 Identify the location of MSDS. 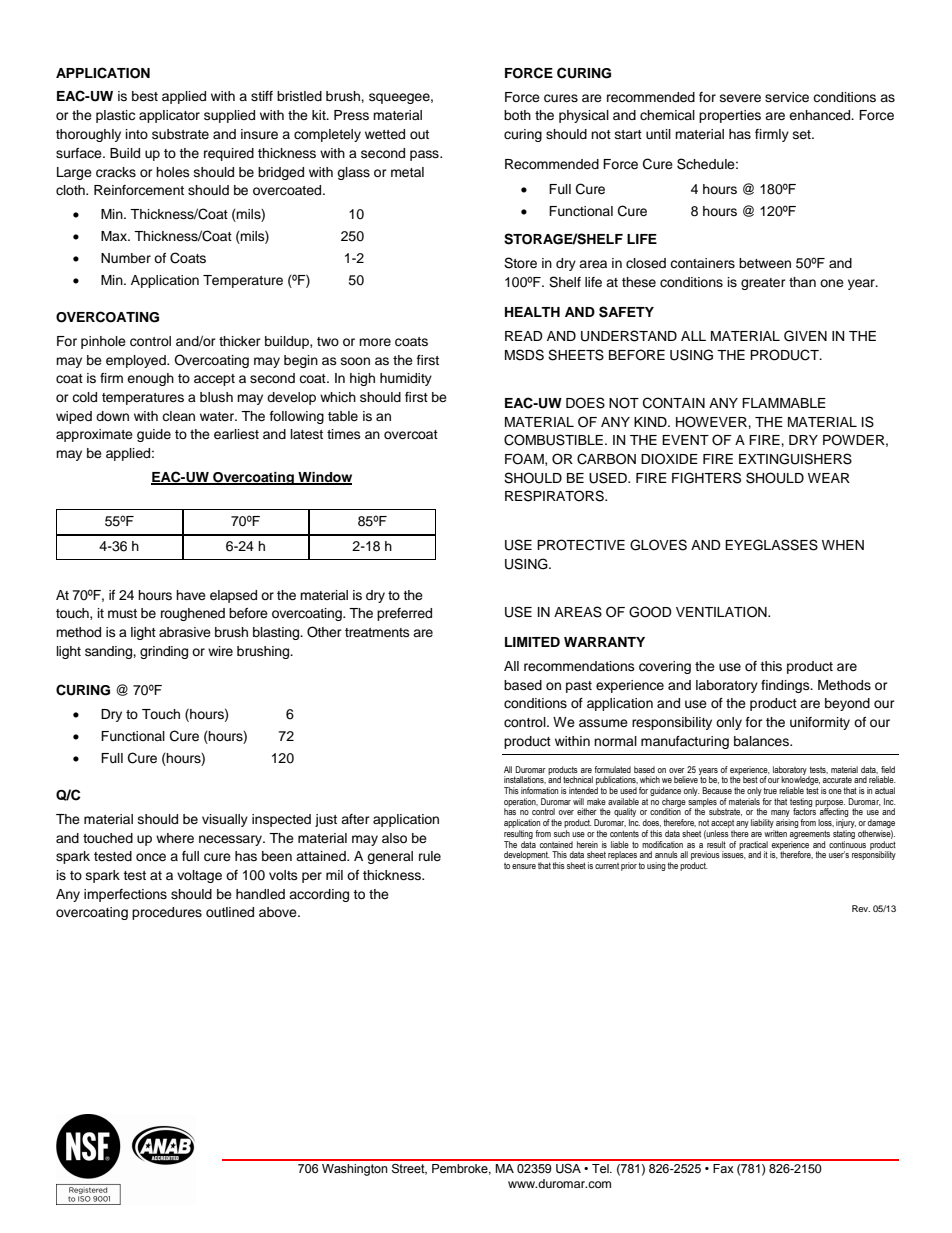
(524, 355).
